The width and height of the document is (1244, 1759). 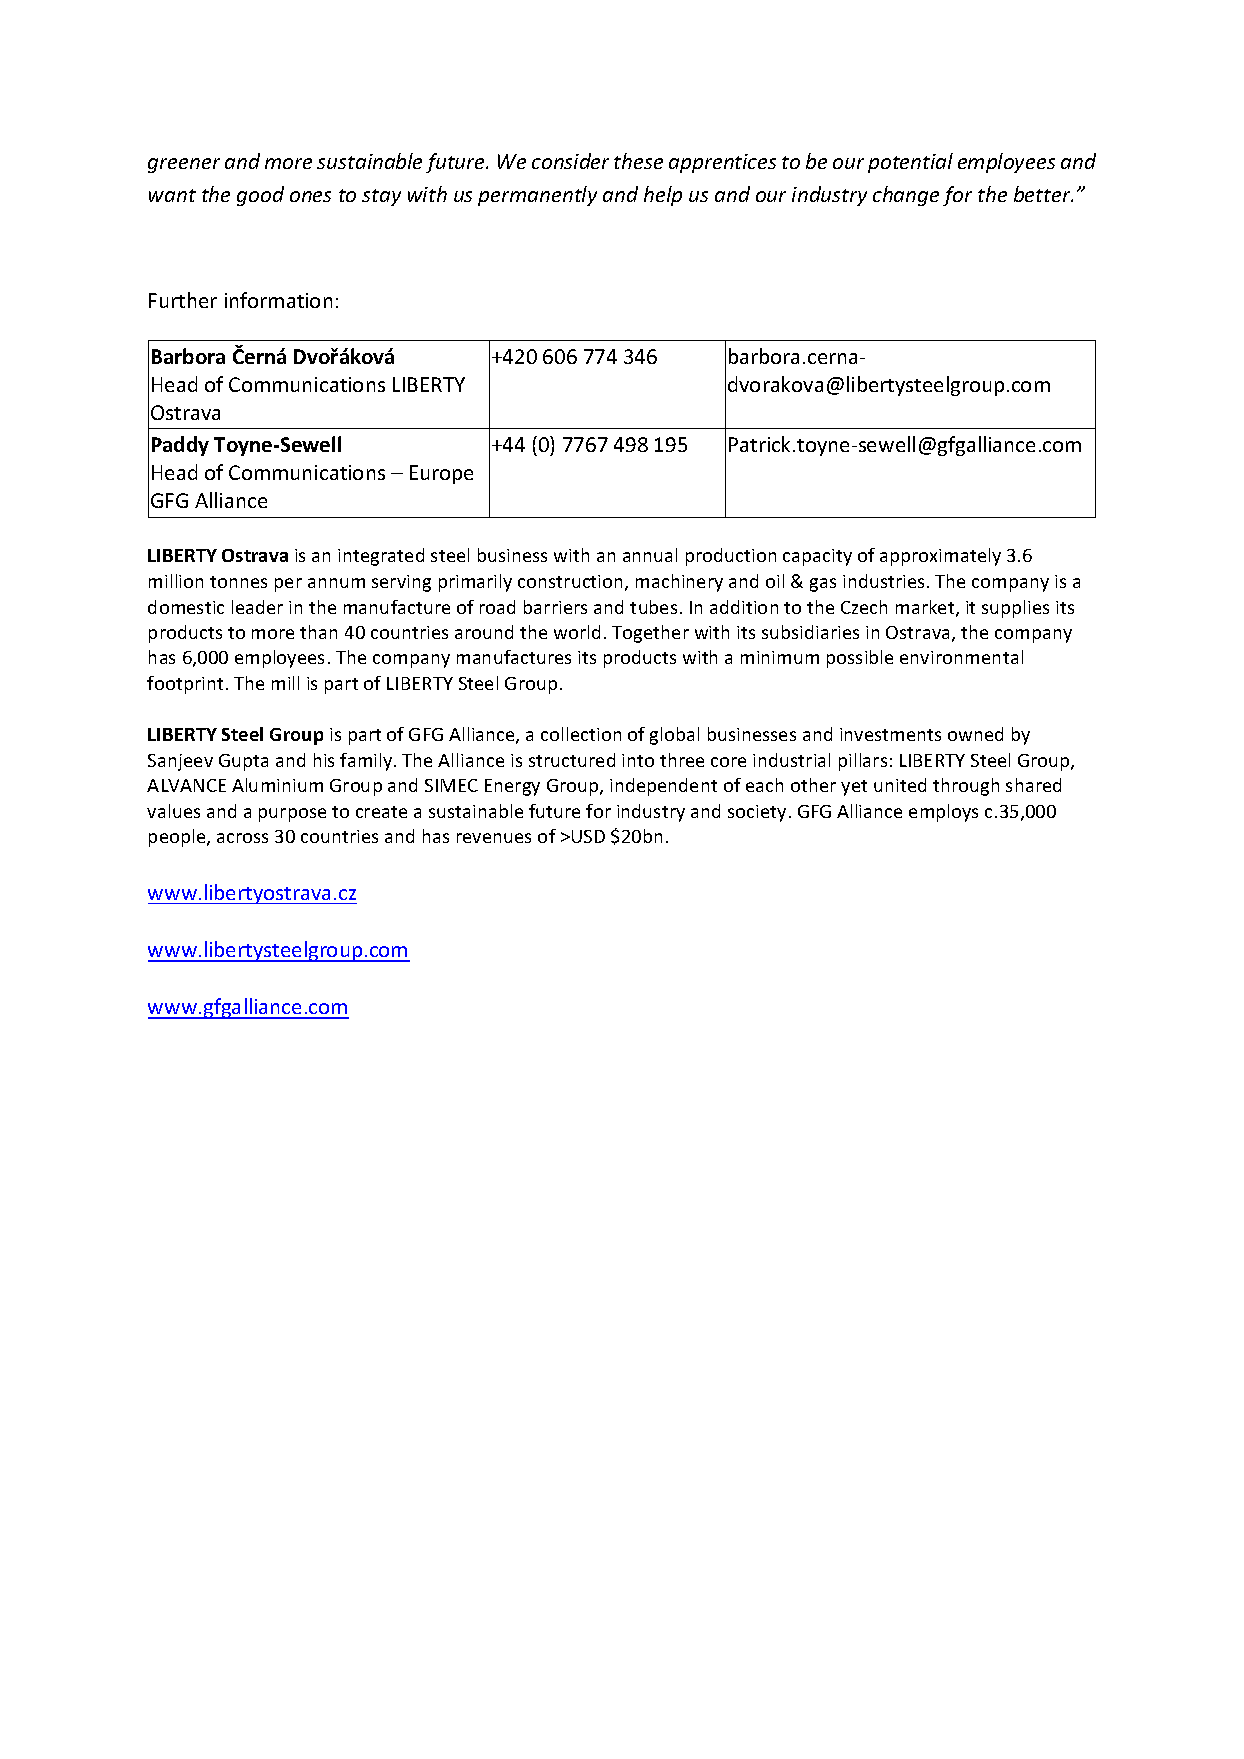 I want to click on purpose, so click(x=292, y=815).
